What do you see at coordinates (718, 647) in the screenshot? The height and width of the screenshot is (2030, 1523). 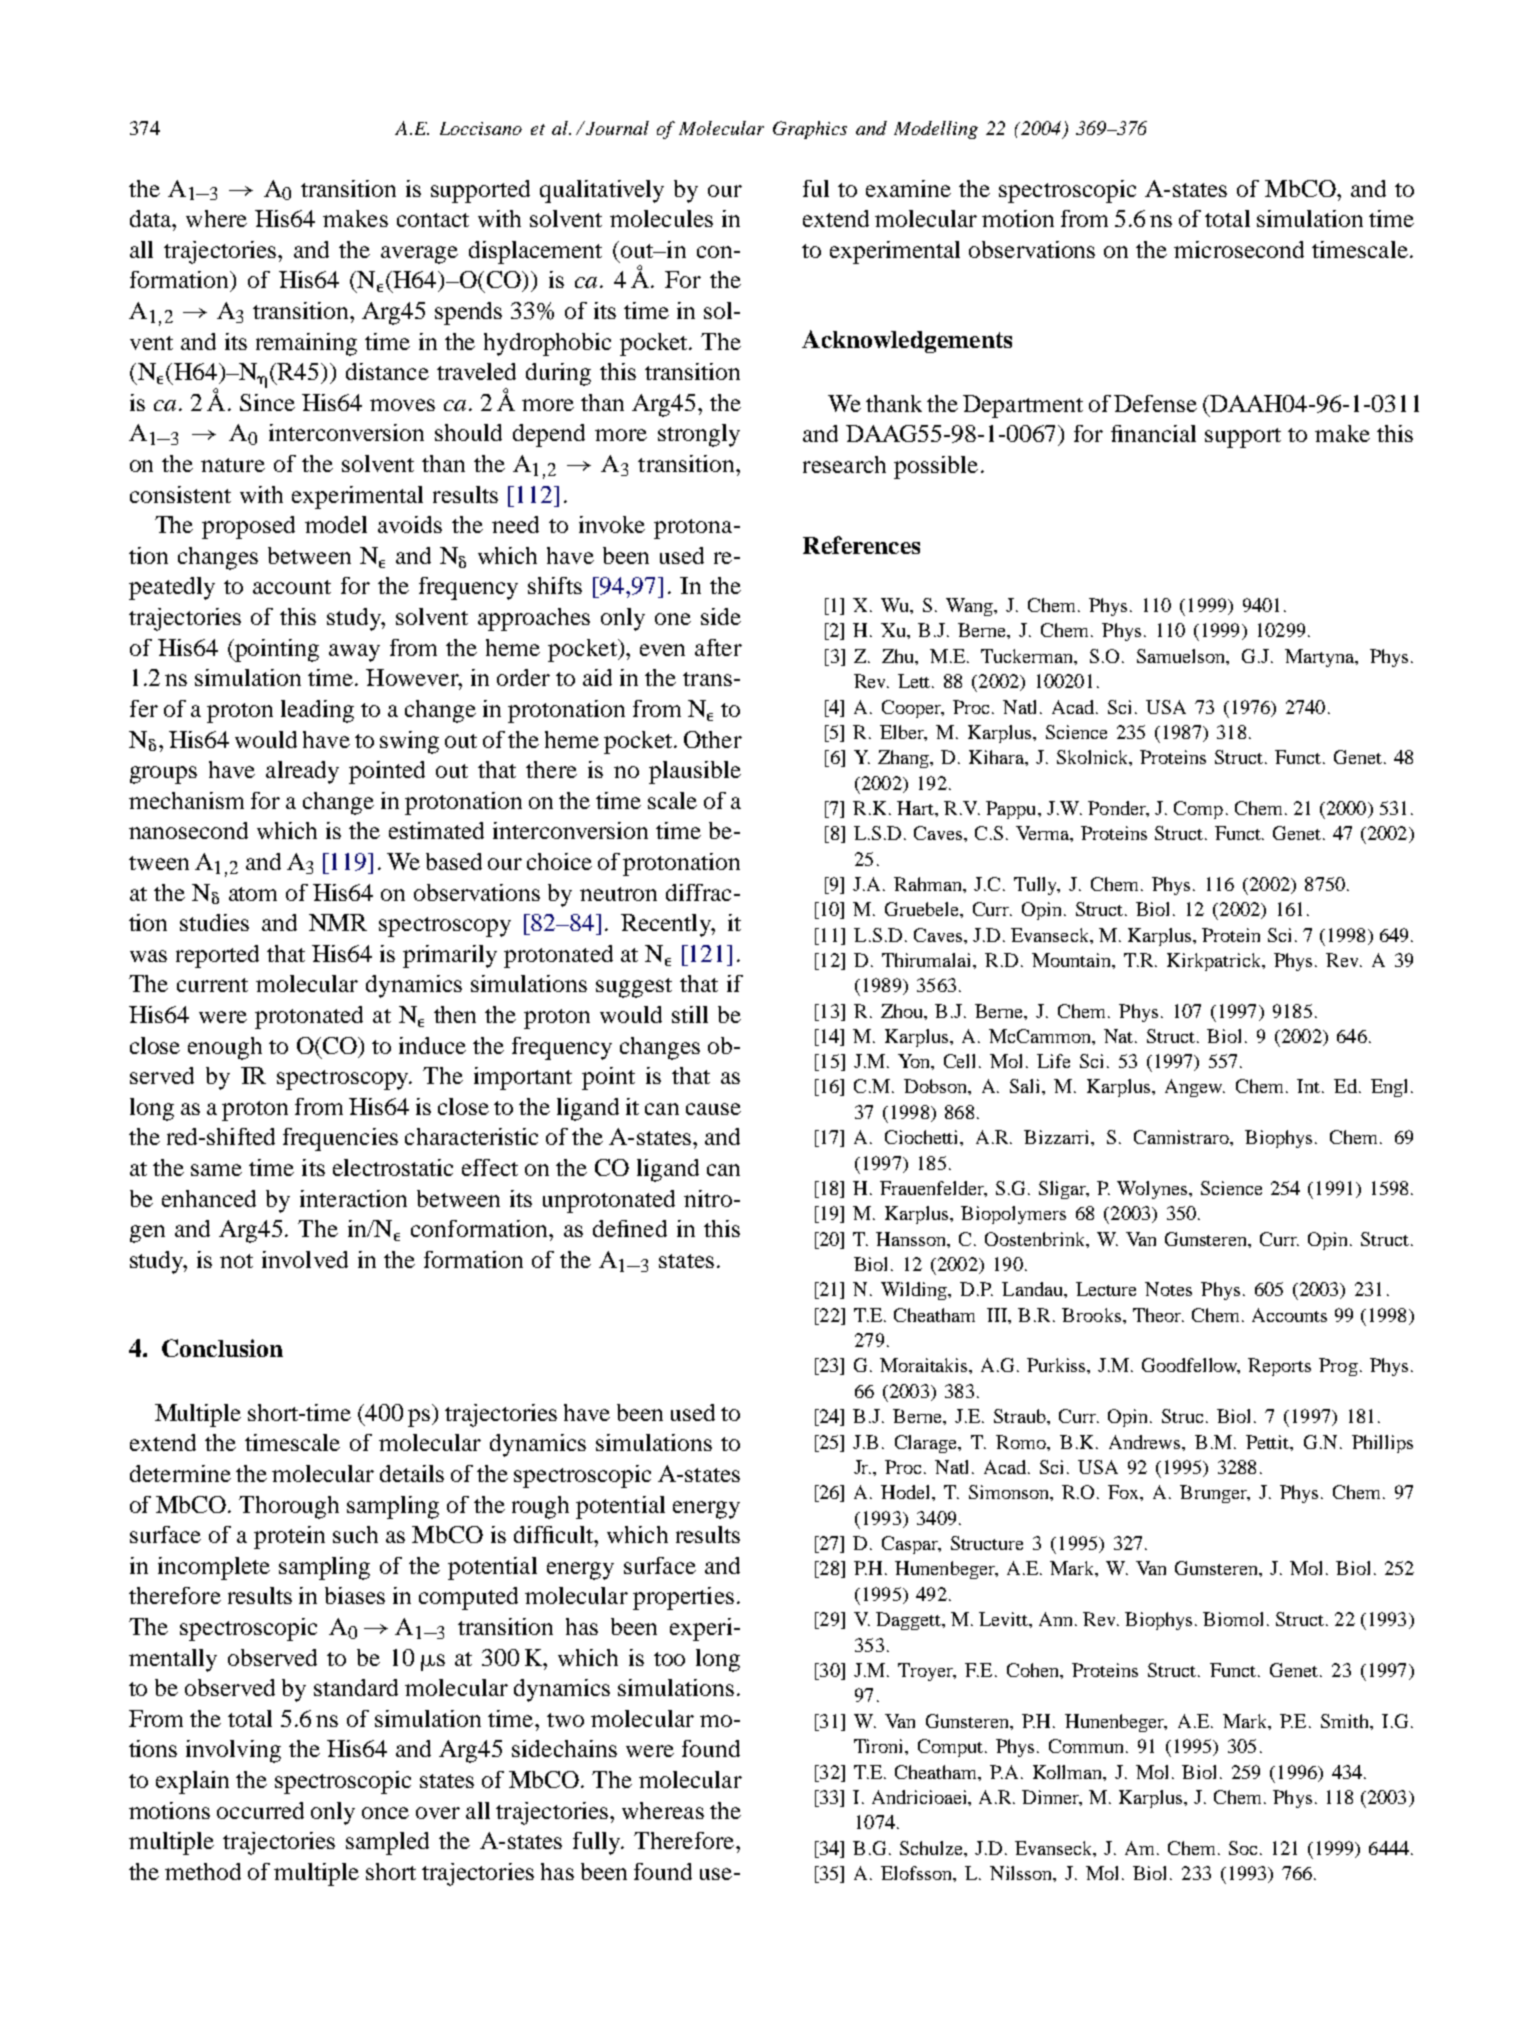 I see `after` at bounding box center [718, 647].
